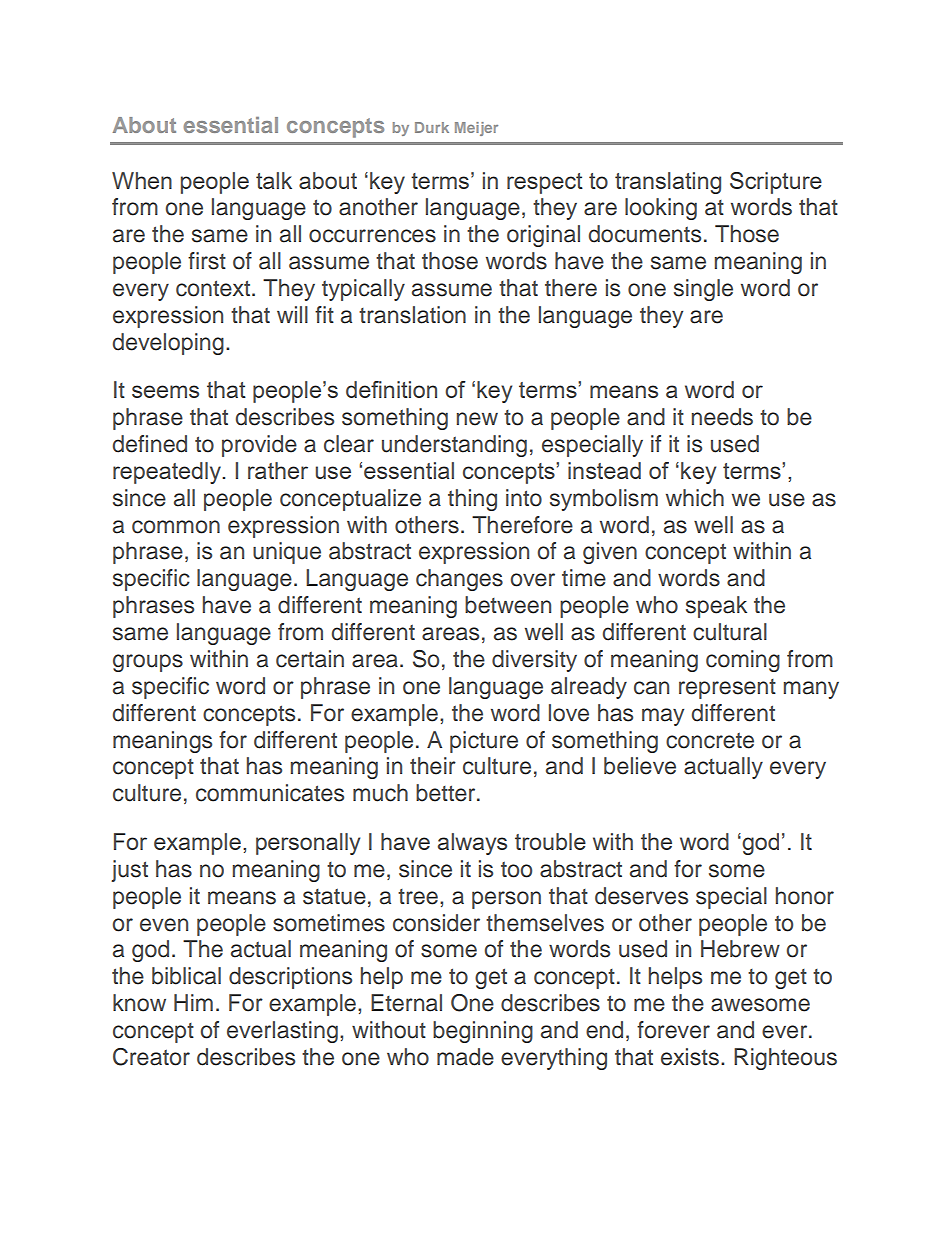 This image has height=1233, width=952. What do you see at coordinates (484, 742) in the image?
I see `picture` at bounding box center [484, 742].
